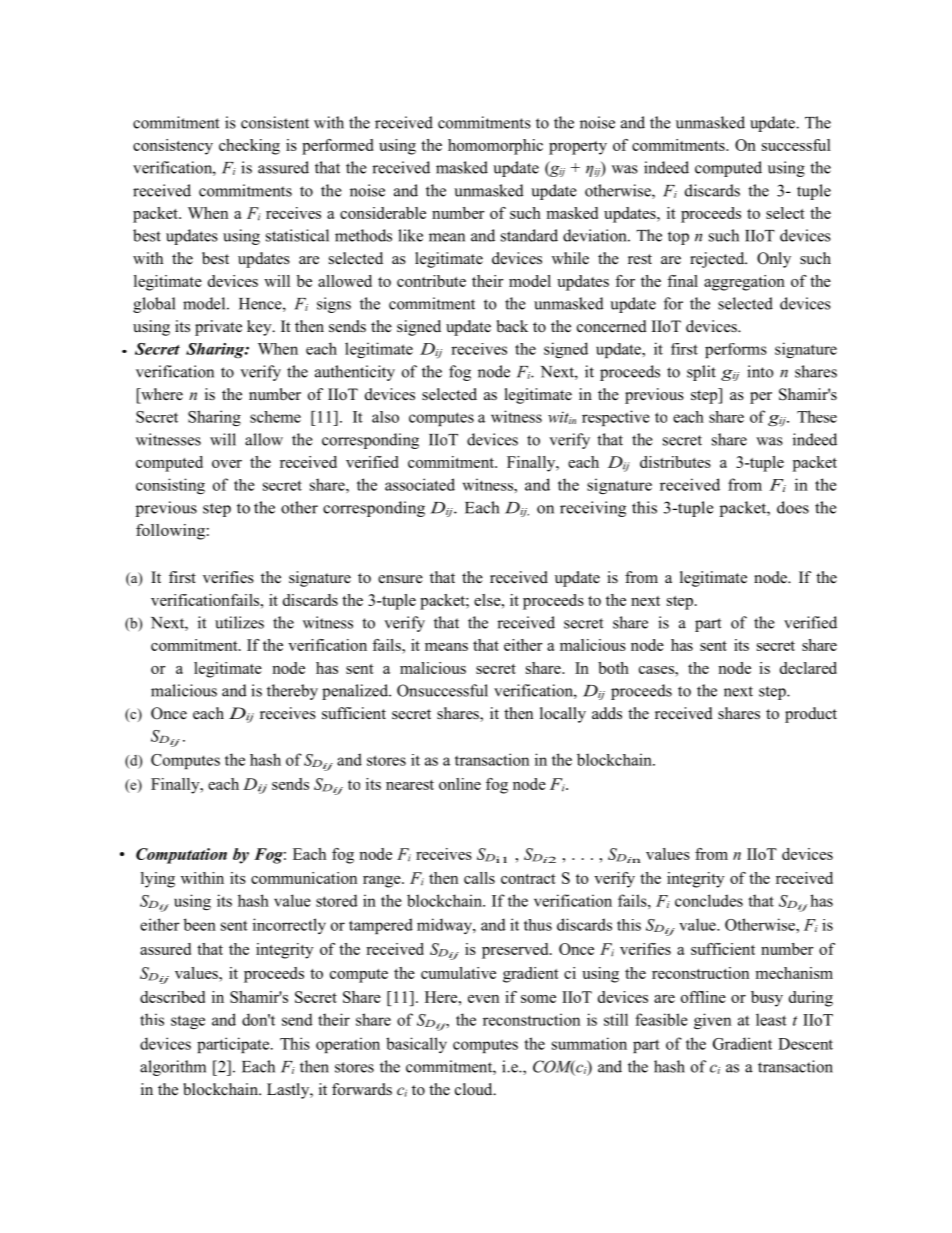 The width and height of the document is (952, 1233). Describe the element at coordinates (475, 1089) in the document. I see `cloud` at that location.
